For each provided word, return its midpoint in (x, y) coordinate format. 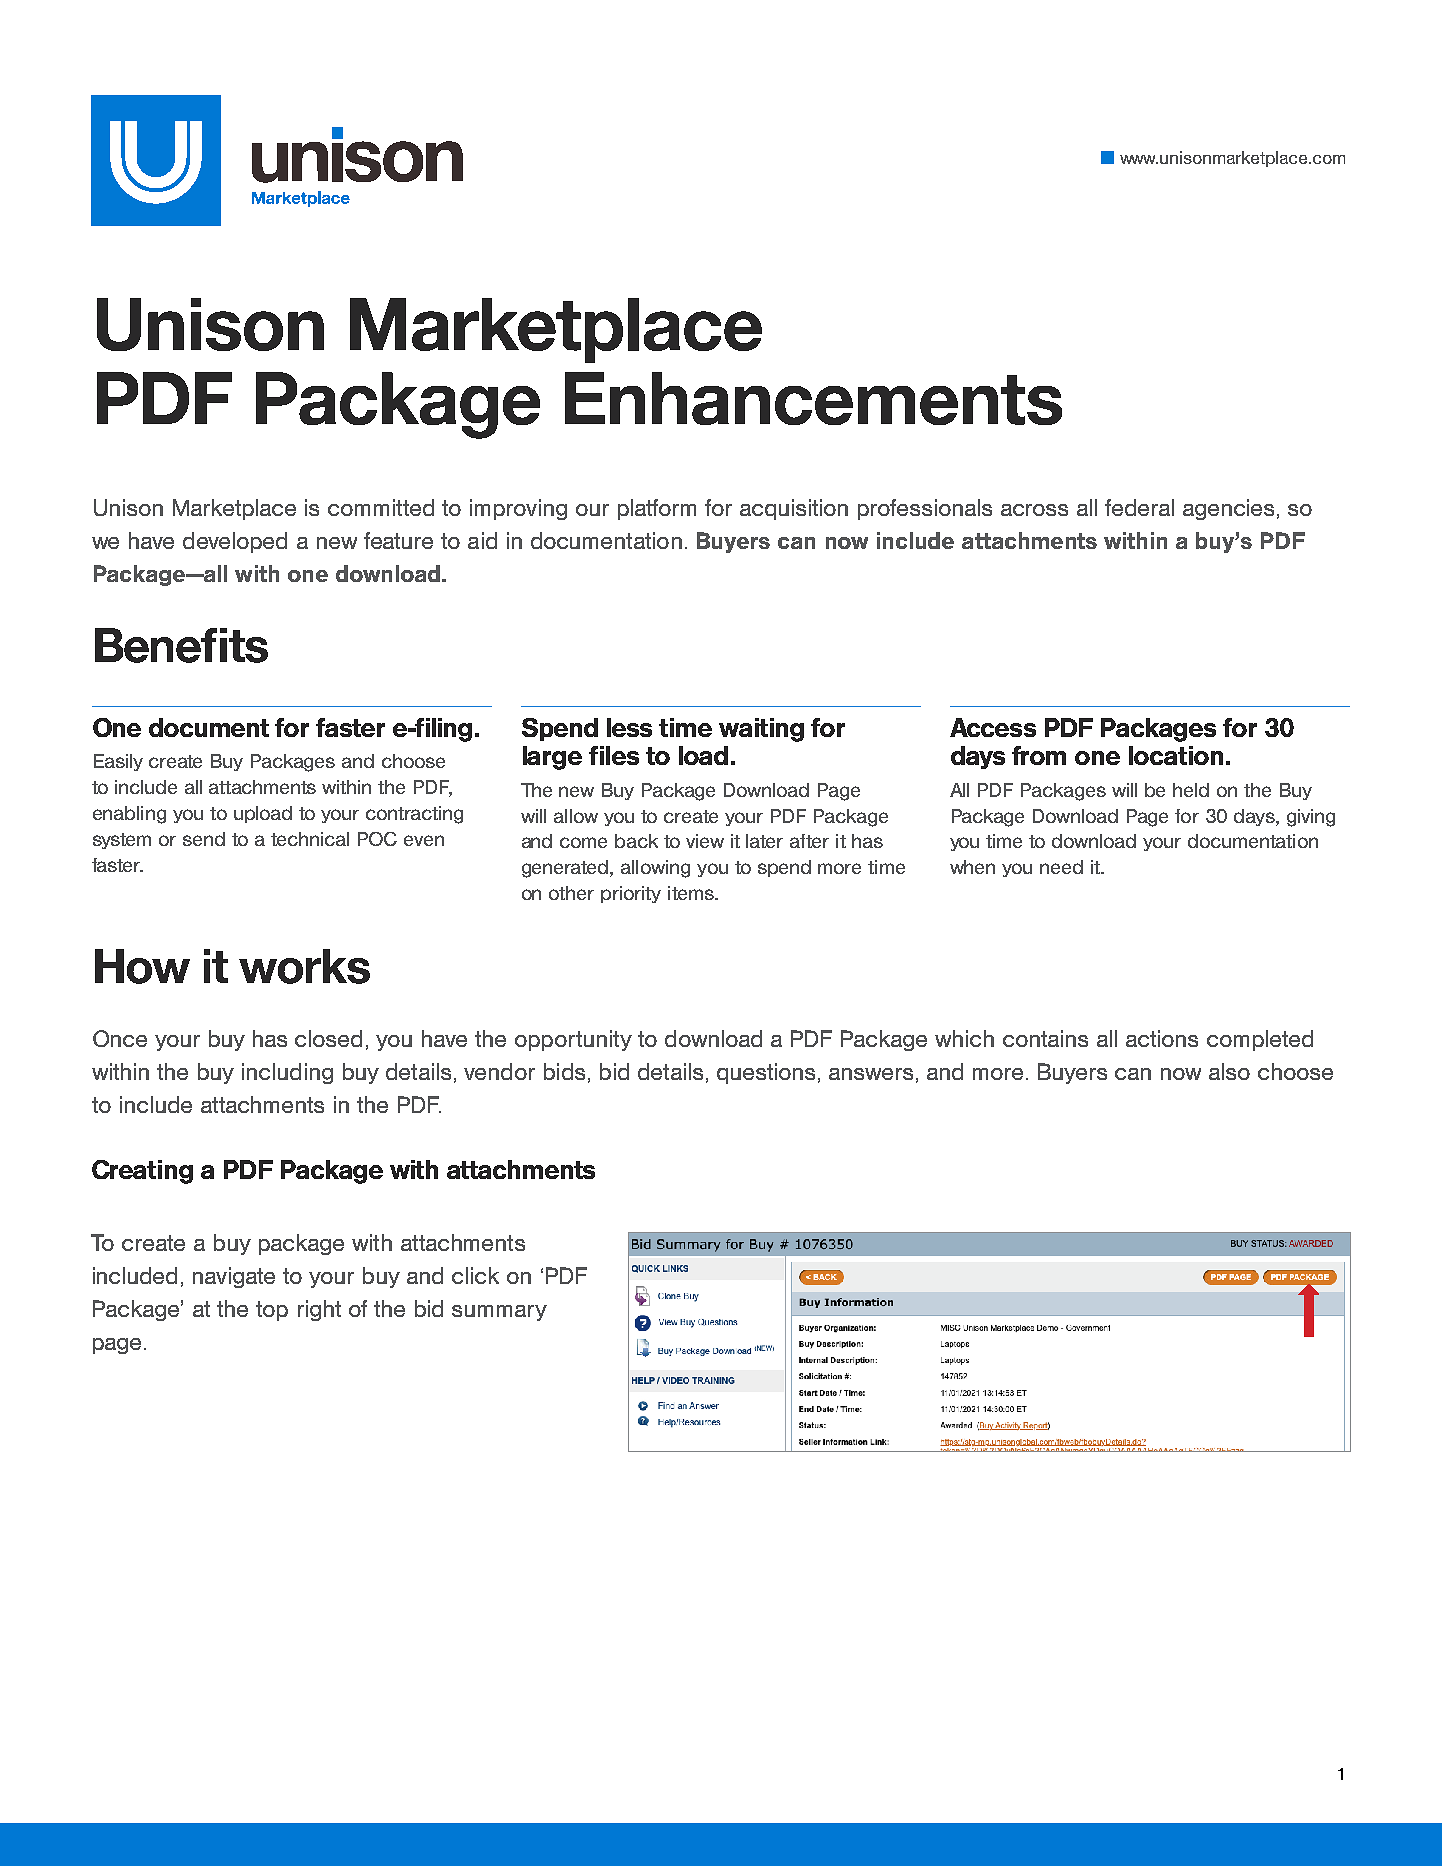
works (304, 966)
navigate (234, 1277)
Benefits (181, 645)
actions (1162, 1038)
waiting (761, 730)
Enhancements (813, 398)
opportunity (573, 1040)
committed (381, 507)
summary (499, 1313)
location (1176, 755)
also (1229, 1071)
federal (1139, 507)
